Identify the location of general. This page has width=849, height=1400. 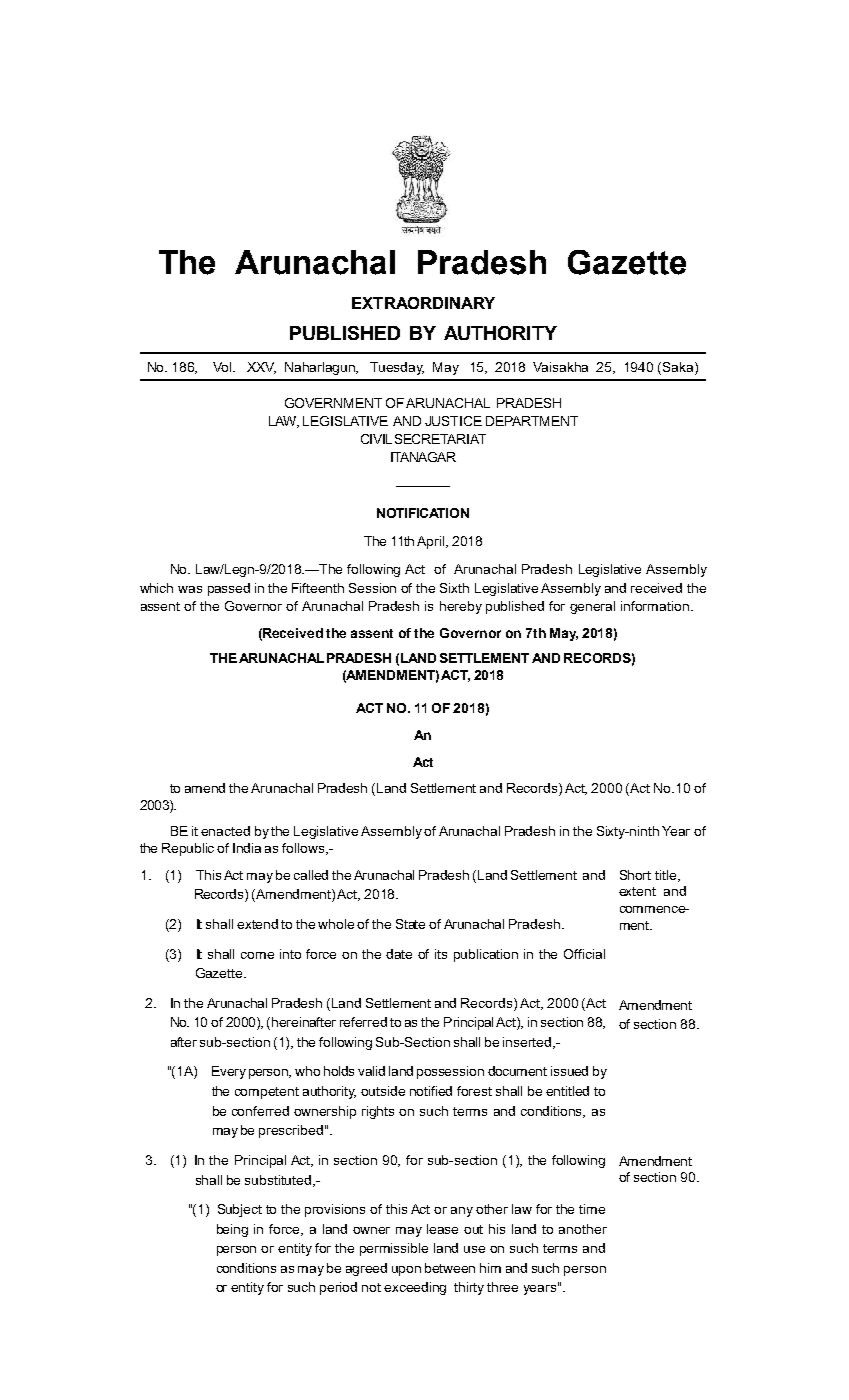
(592, 607).
